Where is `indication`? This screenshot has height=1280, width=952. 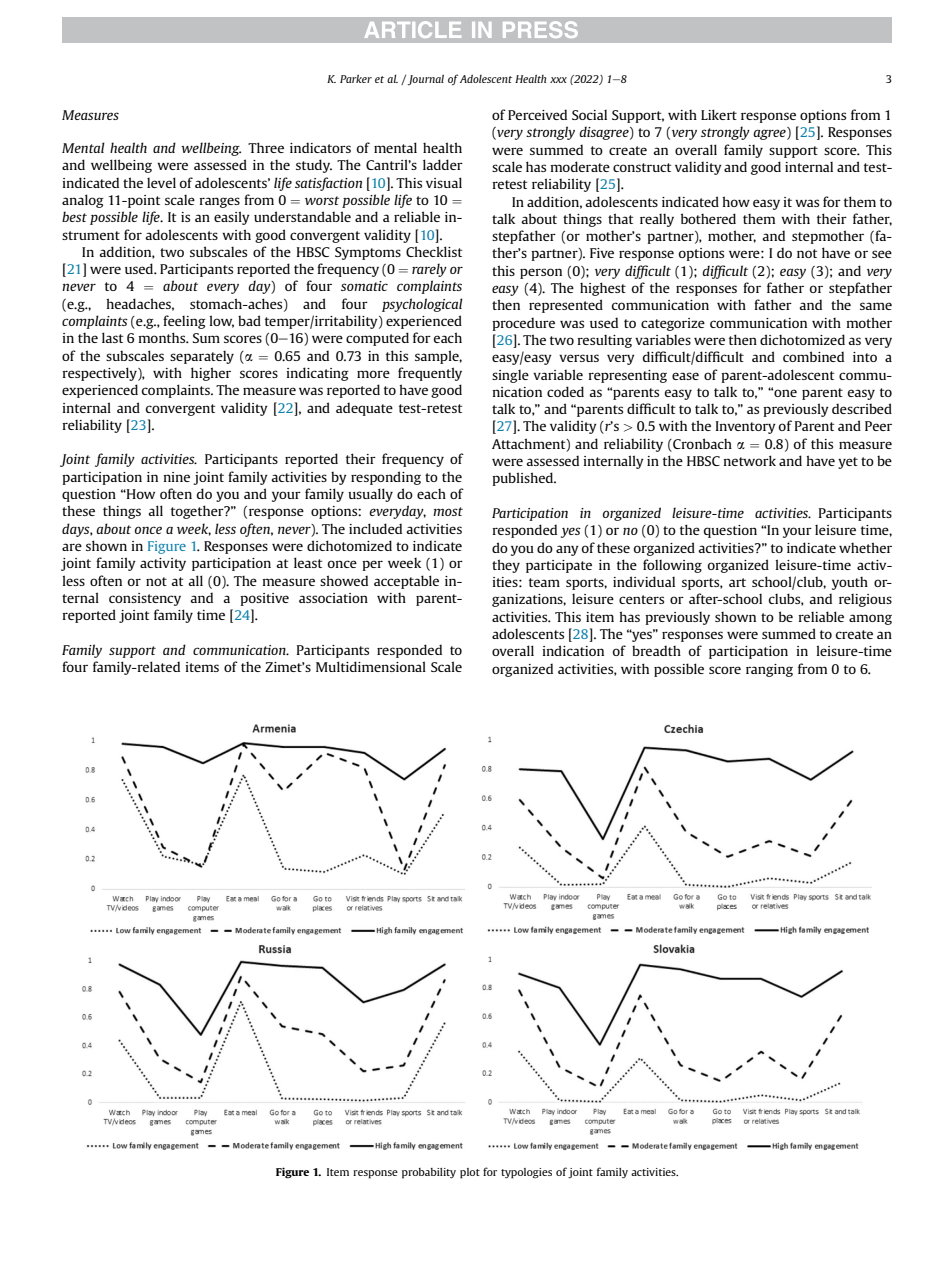
indication is located at coordinates (573, 650).
